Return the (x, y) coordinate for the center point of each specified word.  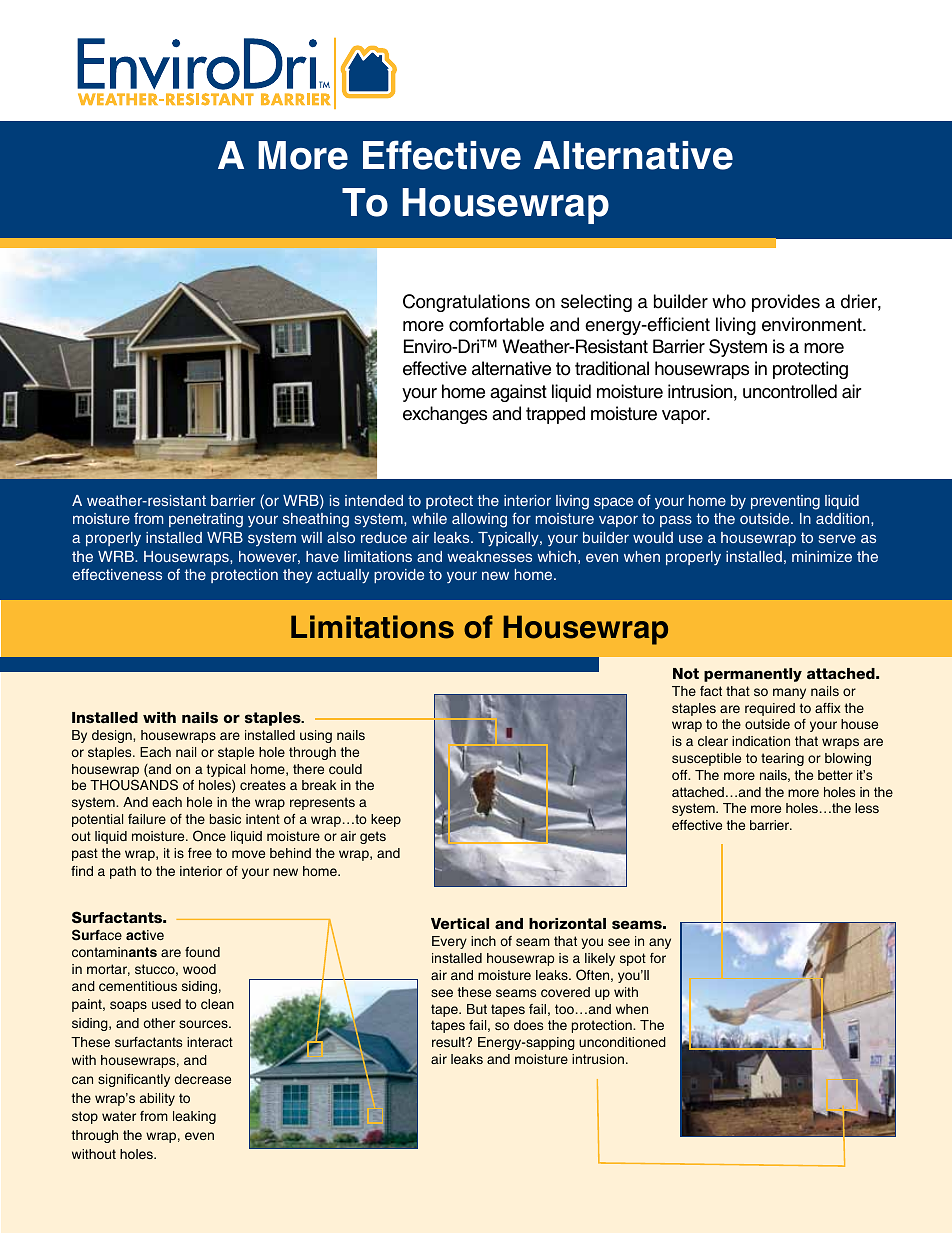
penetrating (206, 520)
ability (157, 1099)
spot (633, 959)
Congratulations (466, 303)
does (528, 1025)
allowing (479, 520)
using (316, 736)
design (113, 736)
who (729, 301)
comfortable (496, 324)
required (770, 709)
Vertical (460, 923)
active (145, 935)
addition (844, 518)
